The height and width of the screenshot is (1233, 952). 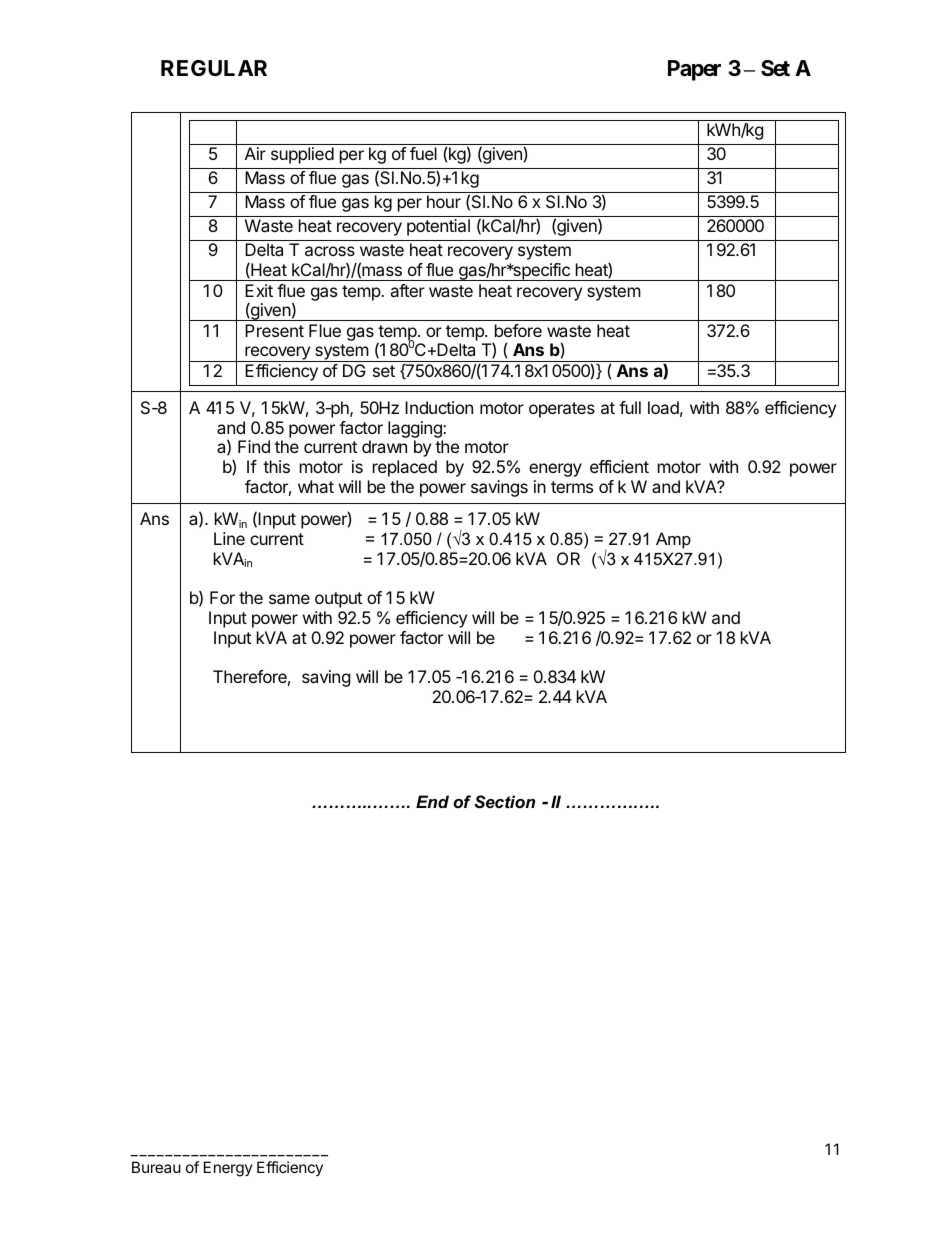 I want to click on Section, so click(x=505, y=801).
